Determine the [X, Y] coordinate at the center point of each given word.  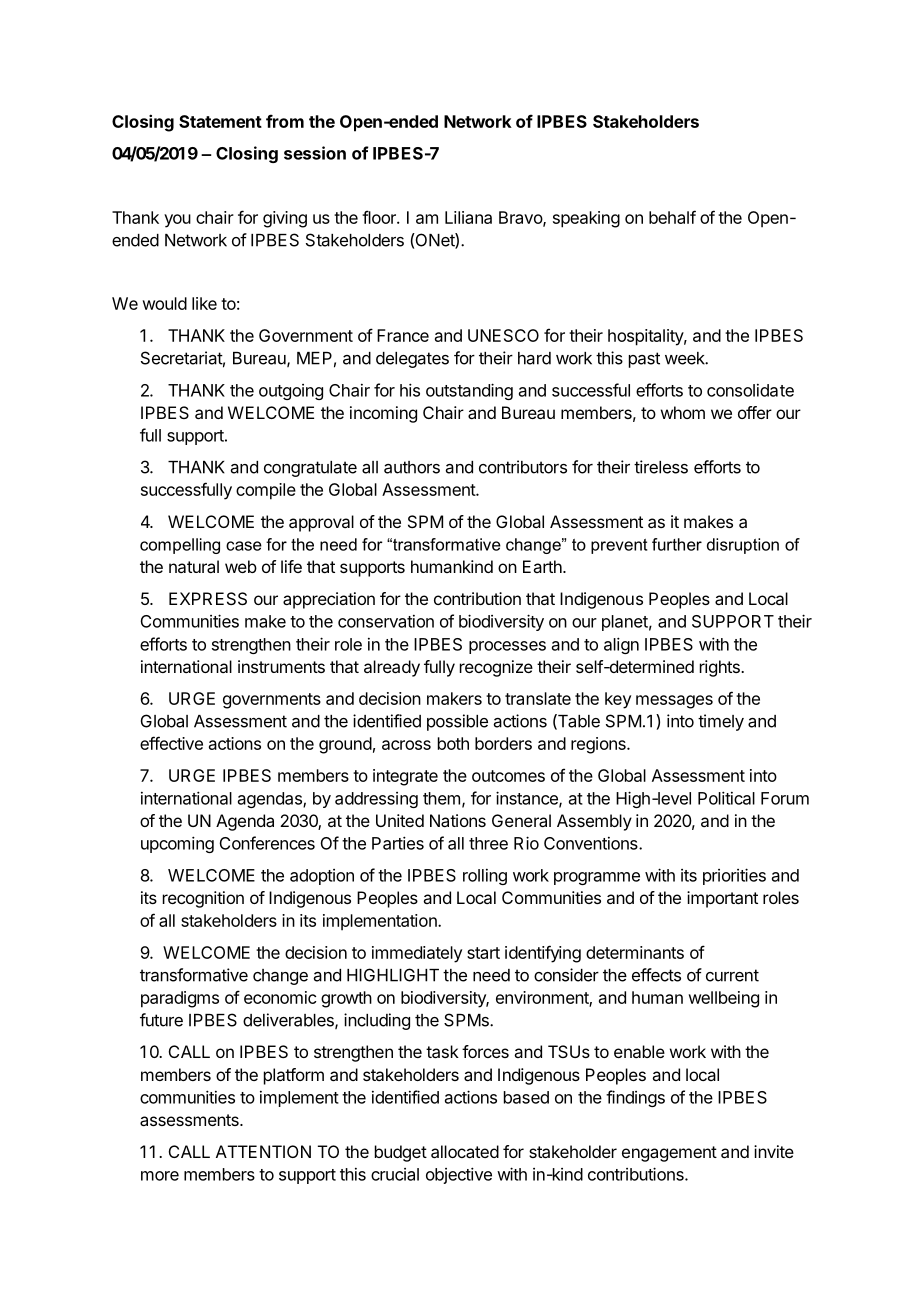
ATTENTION [263, 1151]
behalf [672, 217]
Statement [220, 121]
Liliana [468, 217]
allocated [465, 1151]
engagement [669, 1154]
